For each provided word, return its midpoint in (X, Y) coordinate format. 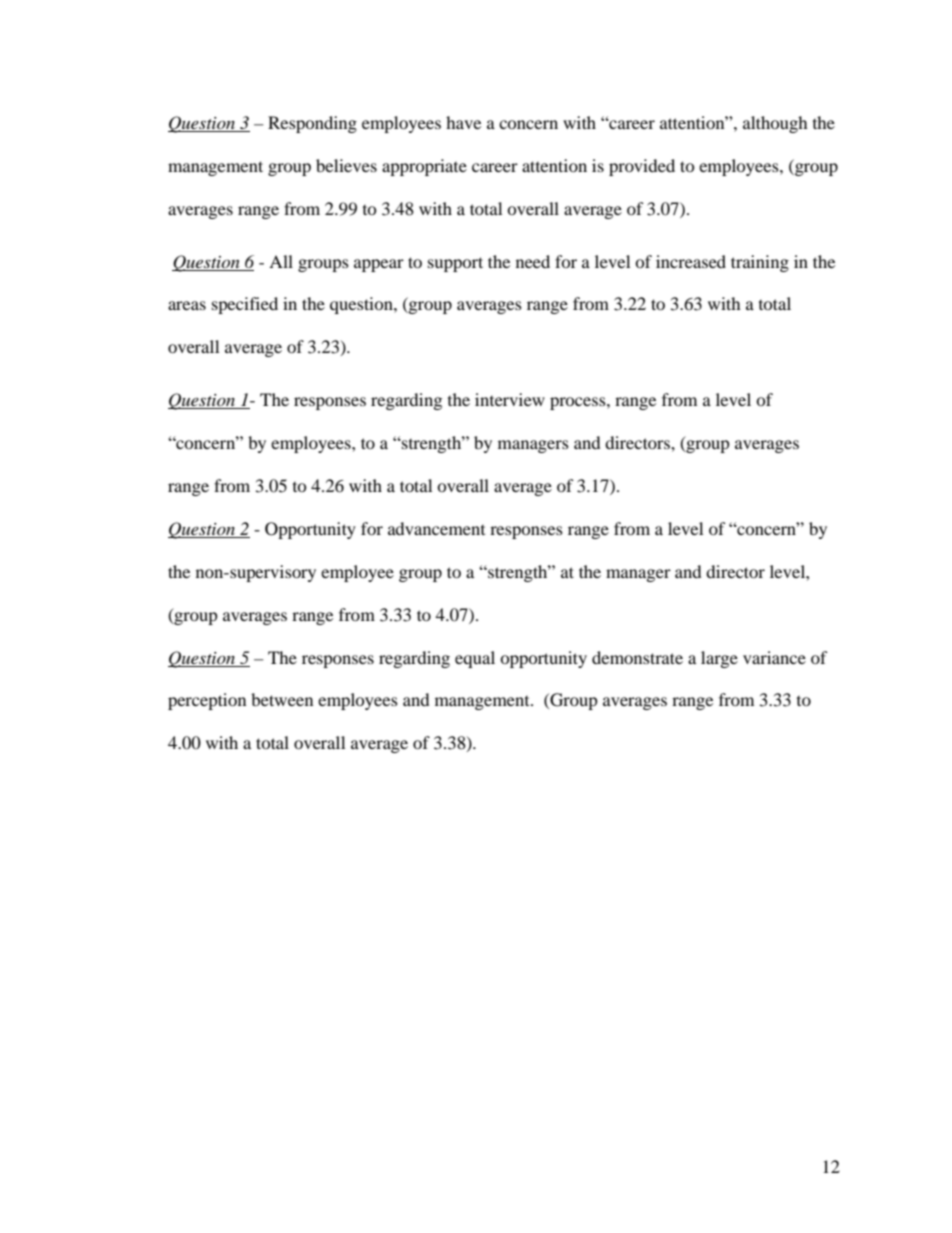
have (463, 122)
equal (475, 659)
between (282, 699)
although (775, 124)
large (719, 659)
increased (691, 261)
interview (510, 399)
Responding (312, 124)
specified (245, 305)
